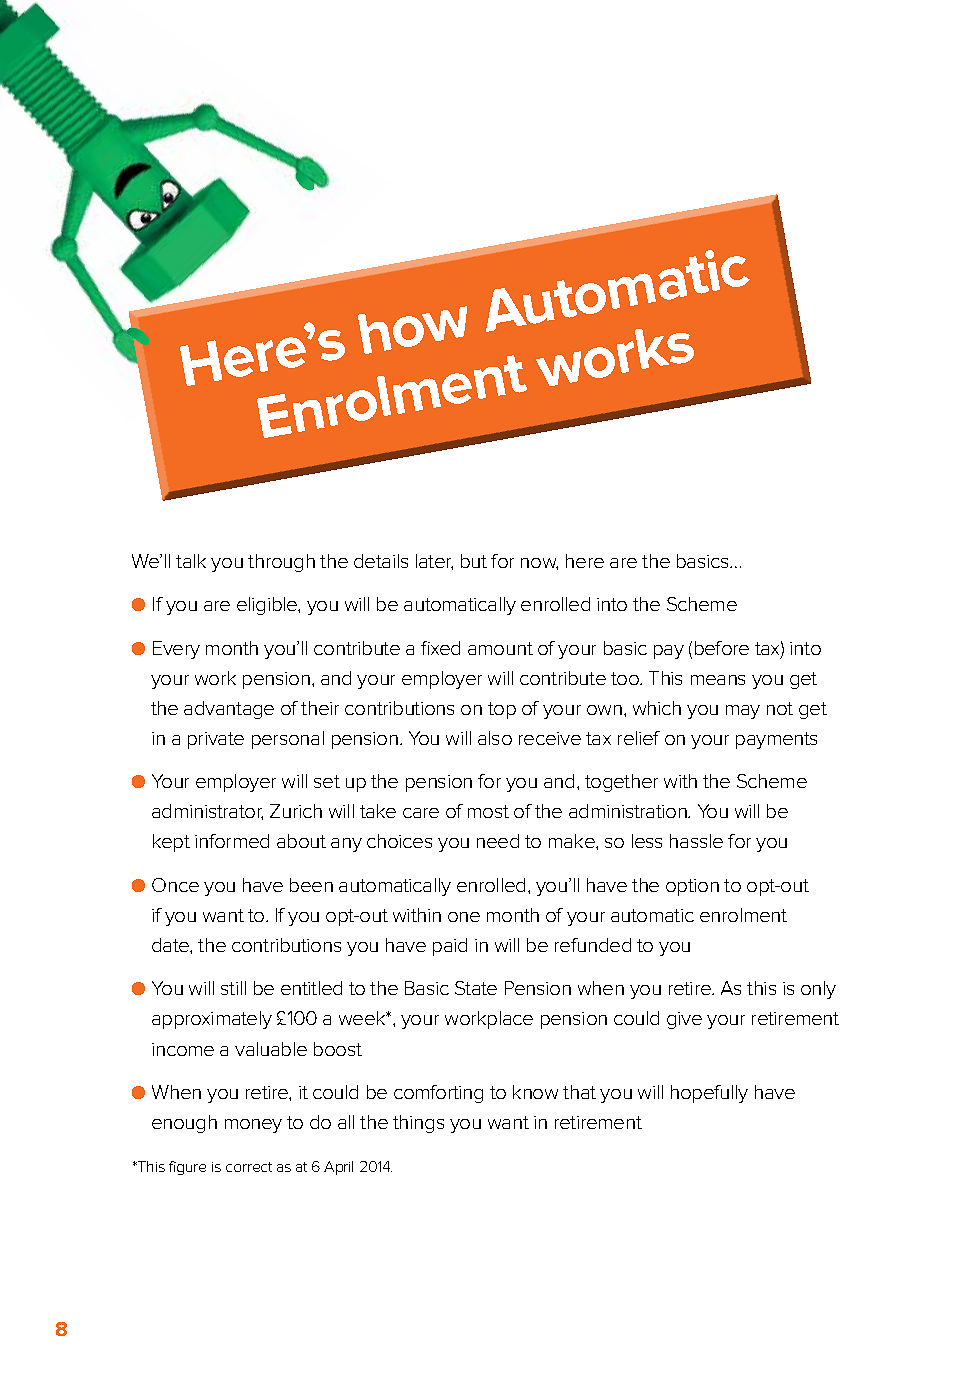 This screenshot has height=1380, width=973. I want to click on correct, so click(249, 1167).
